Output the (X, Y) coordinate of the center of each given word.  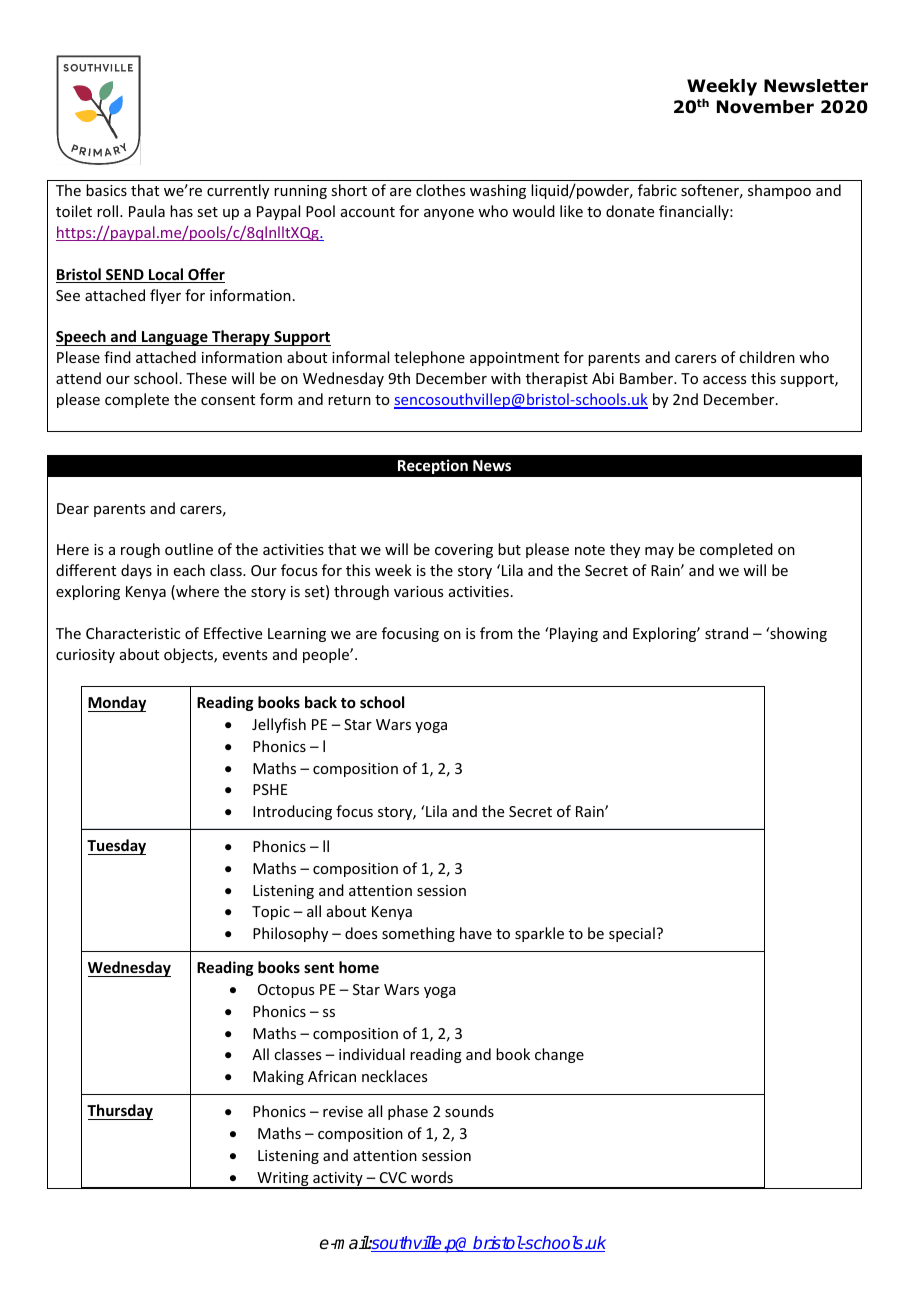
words (432, 1177)
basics (106, 190)
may (659, 552)
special (632, 934)
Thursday (120, 1112)
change (559, 1055)
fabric (657, 190)
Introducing (292, 812)
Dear (73, 508)
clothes (440, 190)
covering (464, 551)
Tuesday (116, 847)
